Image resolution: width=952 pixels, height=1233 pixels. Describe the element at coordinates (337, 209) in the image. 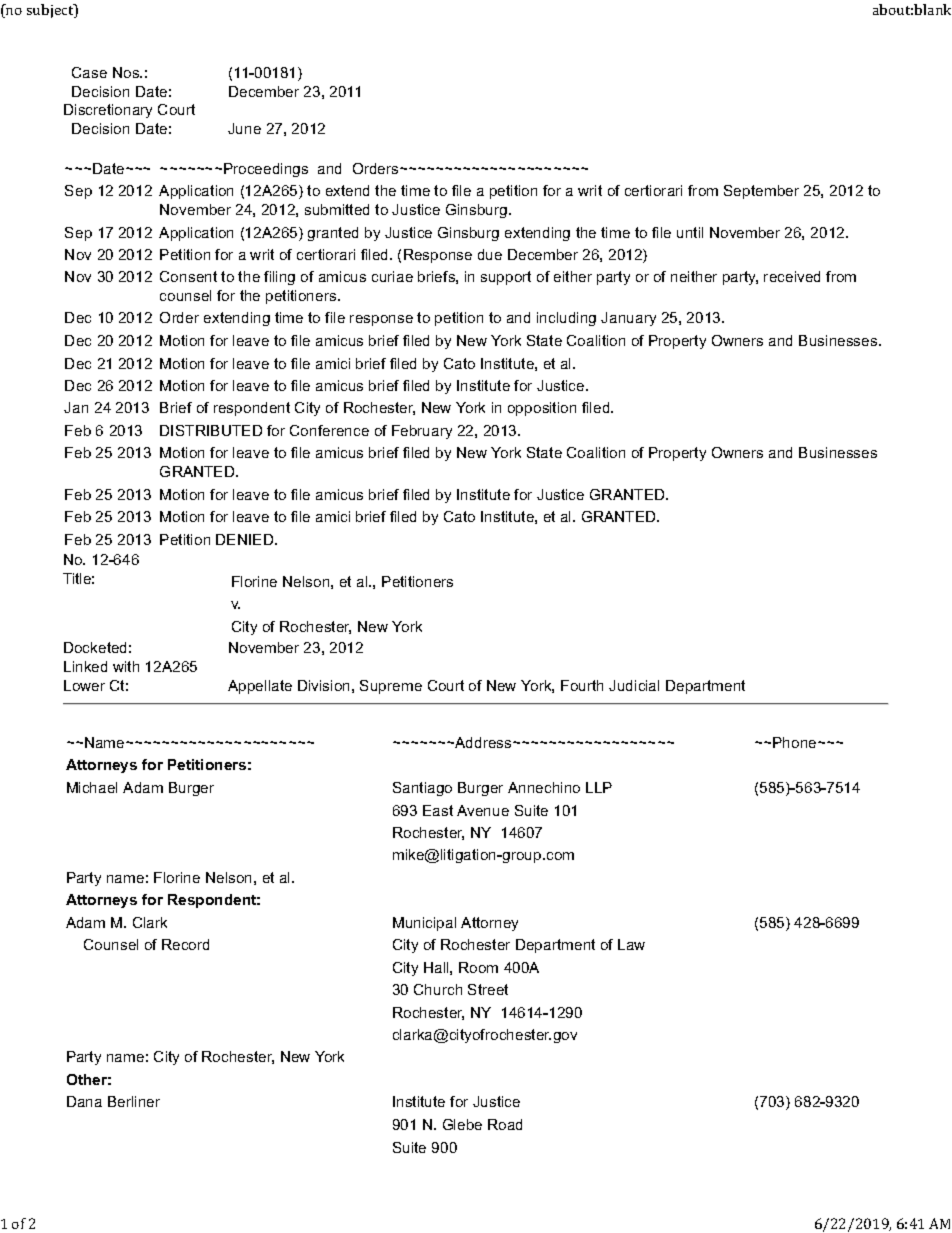

I see `submitted` at that location.
